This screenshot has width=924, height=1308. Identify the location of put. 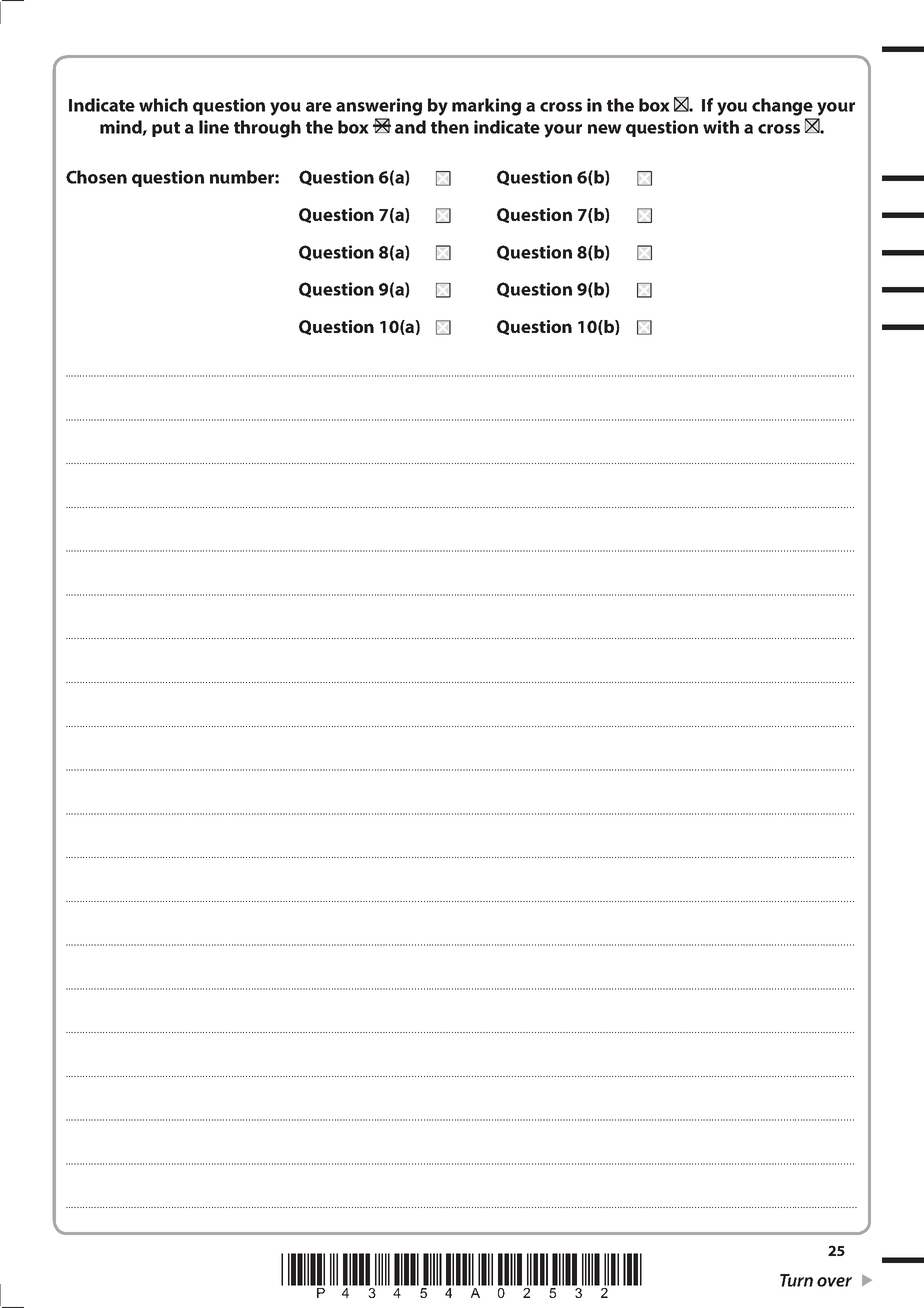
(166, 129).
